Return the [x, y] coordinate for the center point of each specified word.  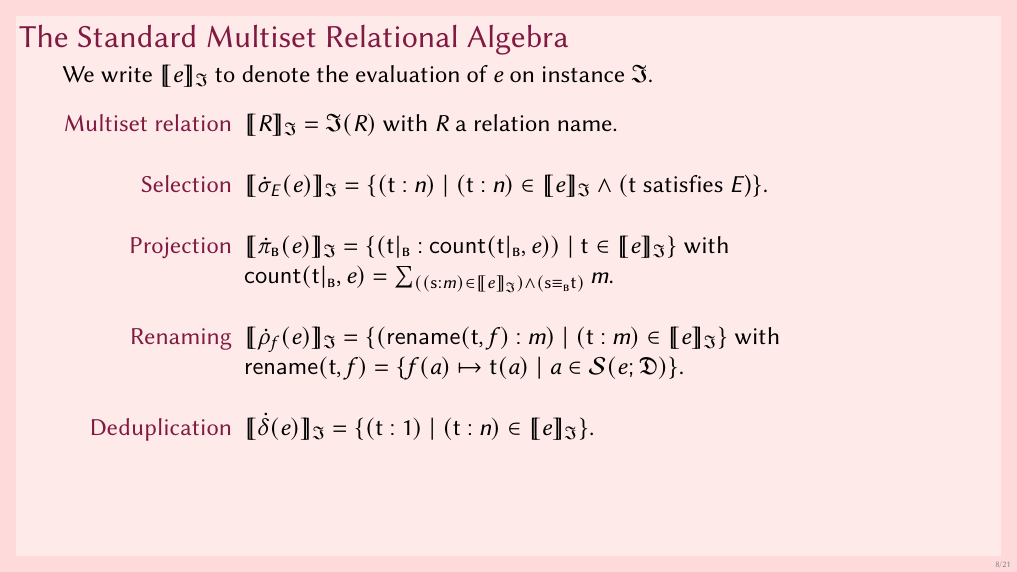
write [126, 74]
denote [276, 73]
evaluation [407, 73]
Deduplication [161, 429]
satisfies [683, 183]
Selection [186, 183]
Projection [180, 247]
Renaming [181, 339]
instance [583, 74]
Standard [136, 35]
